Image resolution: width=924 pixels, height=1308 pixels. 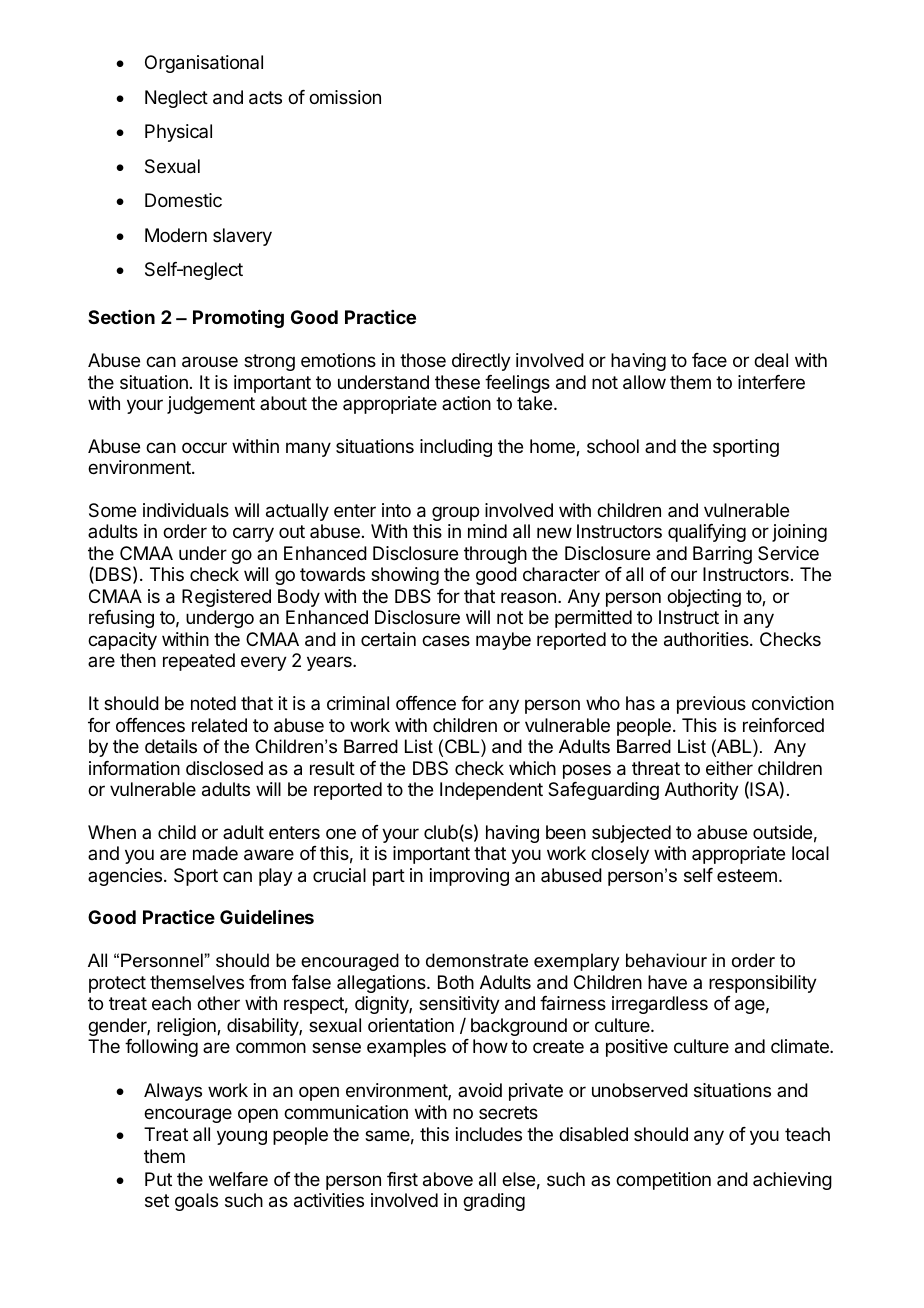 What do you see at coordinates (448, 1179) in the screenshot?
I see `above` at bounding box center [448, 1179].
